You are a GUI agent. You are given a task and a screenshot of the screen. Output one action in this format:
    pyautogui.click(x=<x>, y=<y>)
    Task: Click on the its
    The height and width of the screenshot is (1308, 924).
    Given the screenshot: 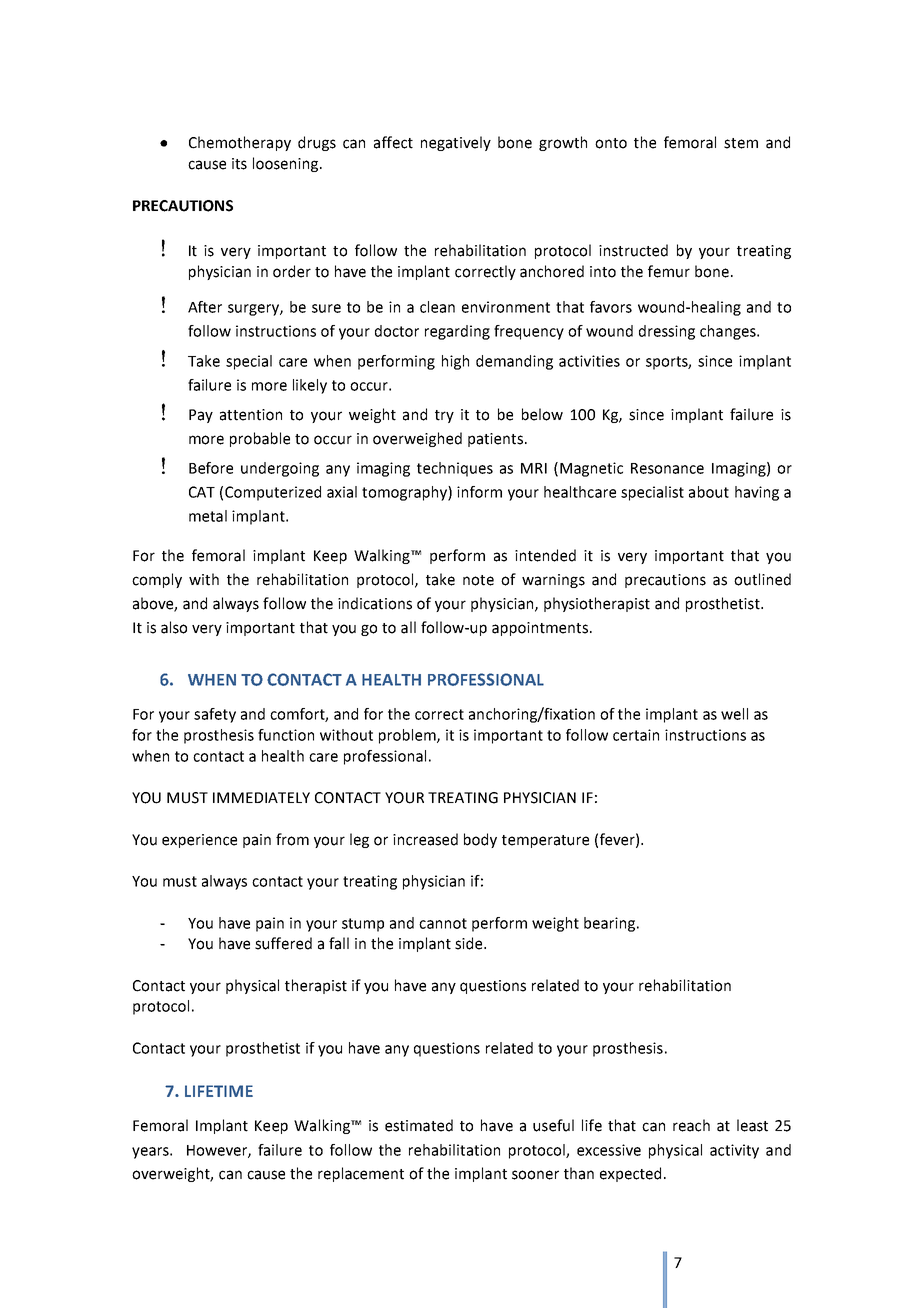 What is the action you would take?
    pyautogui.click(x=239, y=164)
